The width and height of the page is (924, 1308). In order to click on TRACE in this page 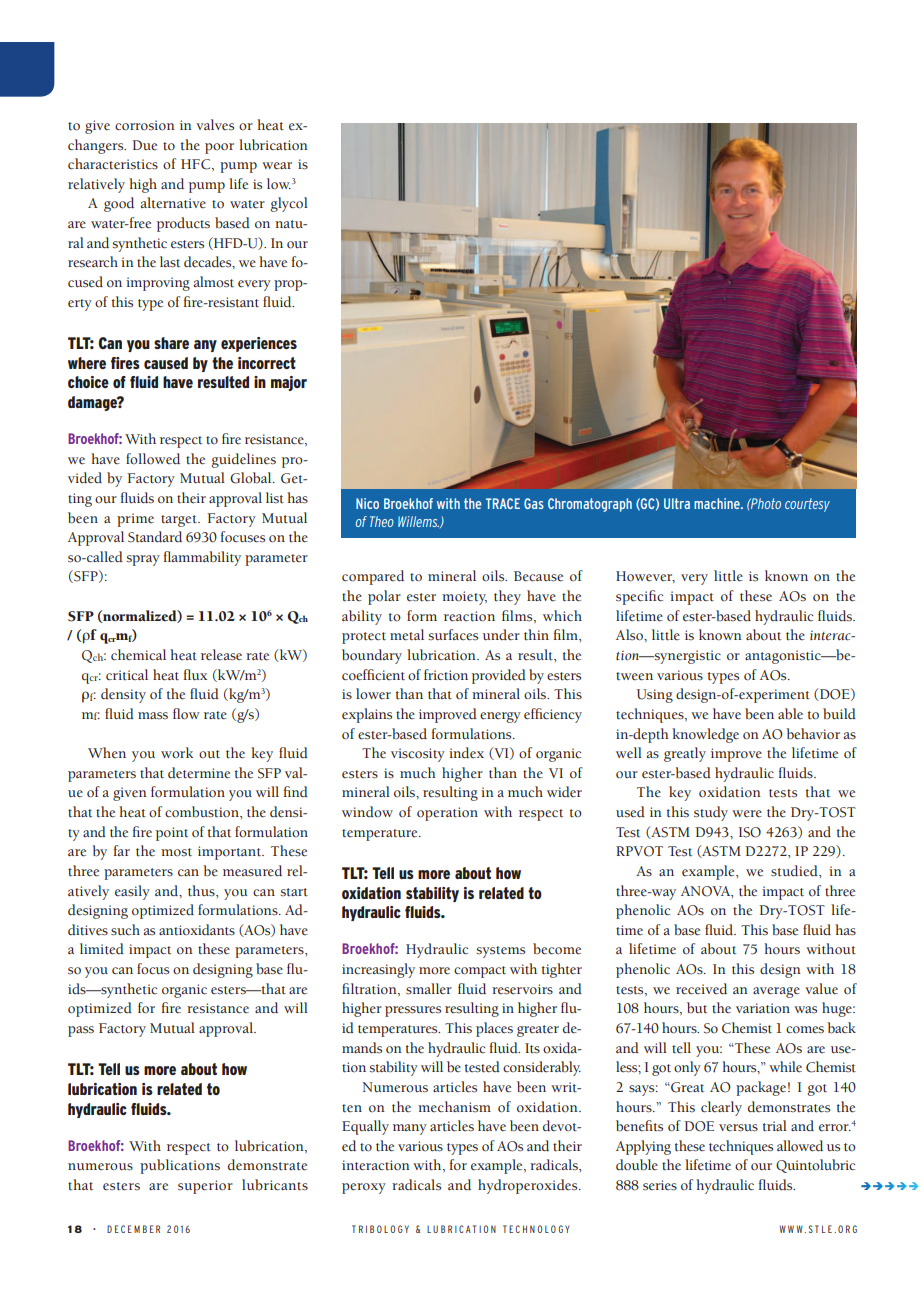, I will do `click(503, 503)`.
